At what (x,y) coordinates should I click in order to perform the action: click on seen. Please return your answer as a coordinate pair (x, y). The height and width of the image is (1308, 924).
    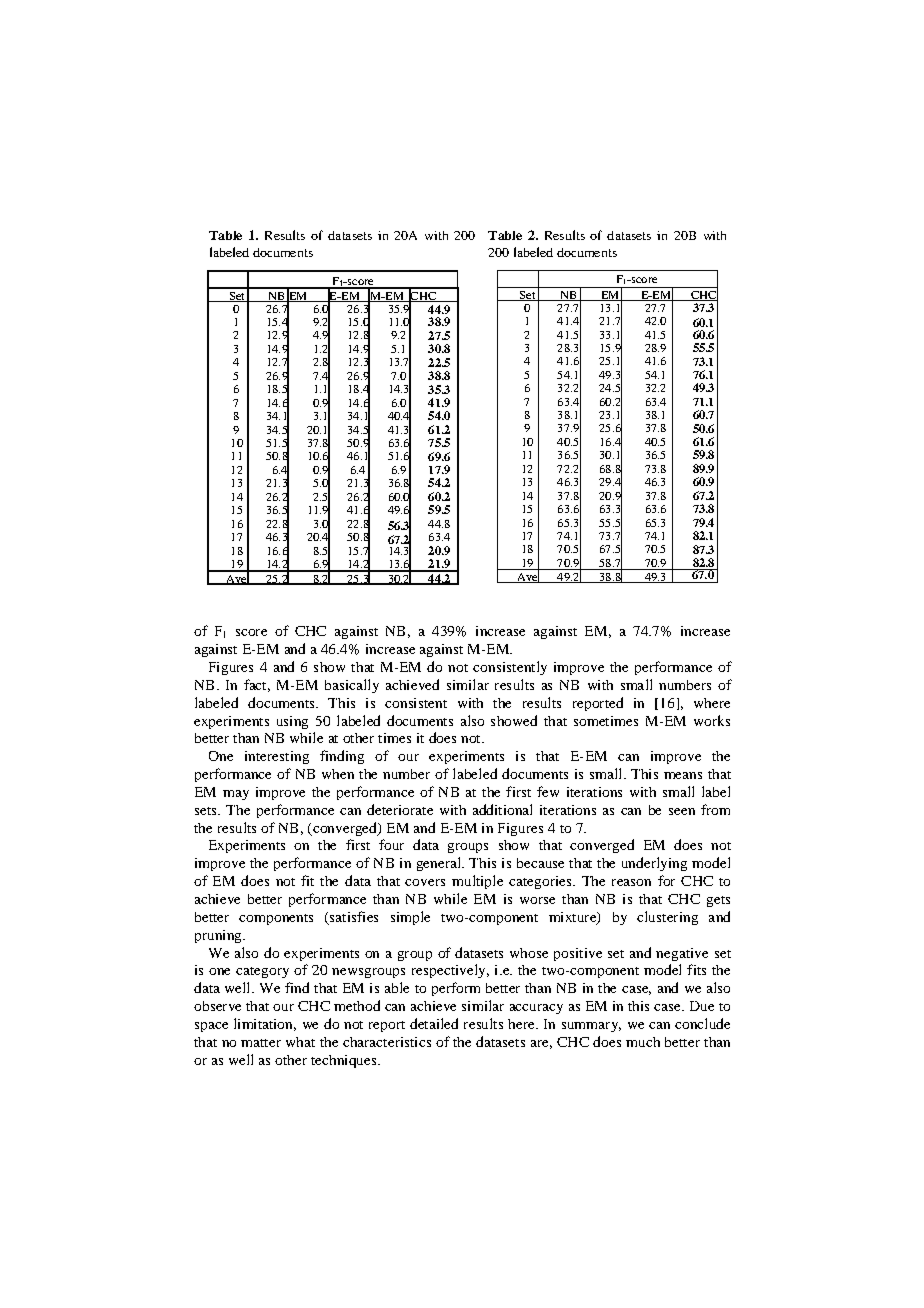
    Looking at the image, I should click on (682, 811).
